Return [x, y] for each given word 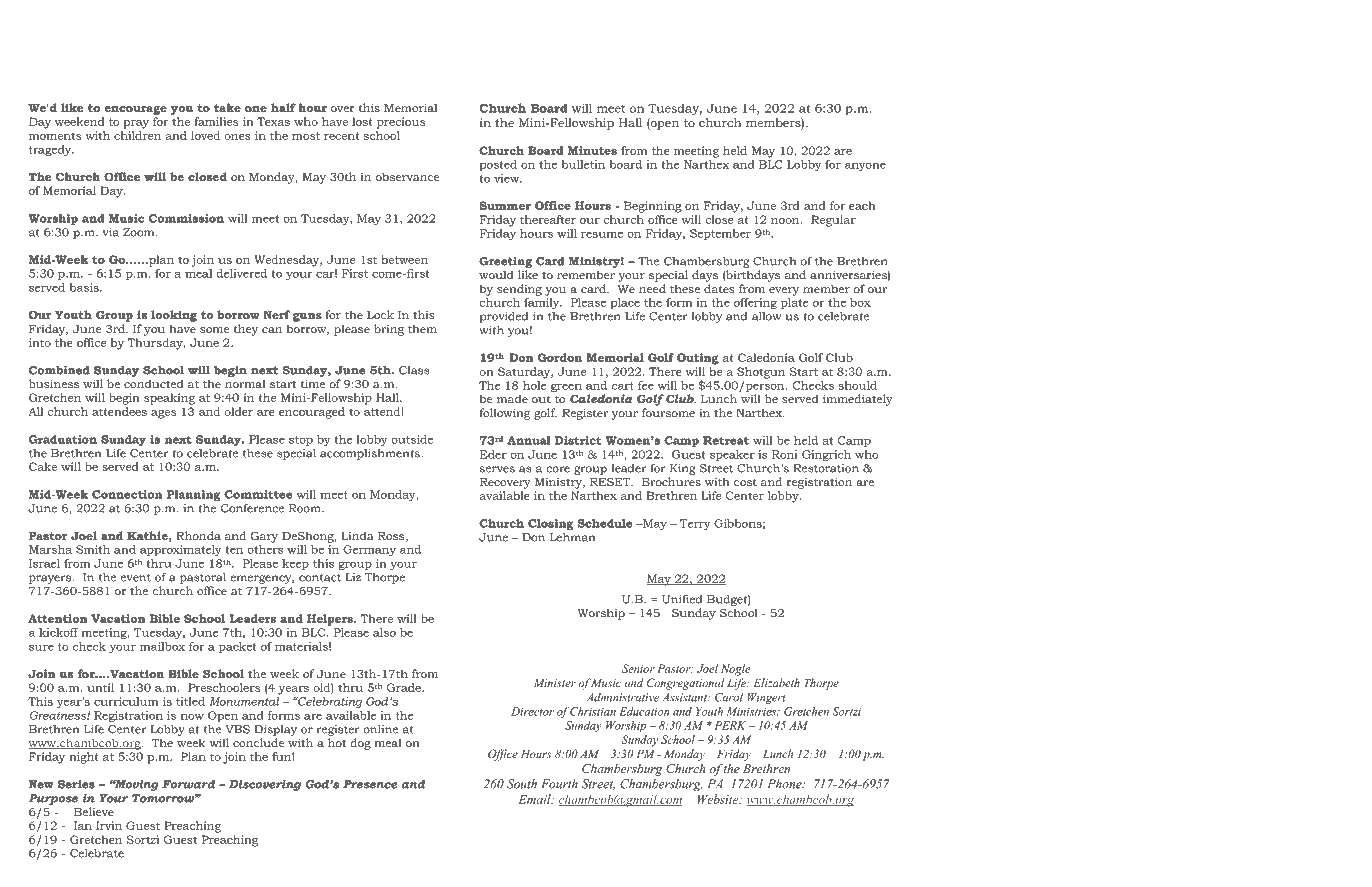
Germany [369, 550]
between [404, 259]
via [111, 232]
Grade [405, 687]
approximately [180, 550]
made [512, 398]
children [137, 135]
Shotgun [761, 373]
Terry [695, 524]
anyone [865, 166]
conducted [154, 383]
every [784, 291]
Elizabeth [777, 682]
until [100, 687]
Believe [94, 811]
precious [401, 123]
